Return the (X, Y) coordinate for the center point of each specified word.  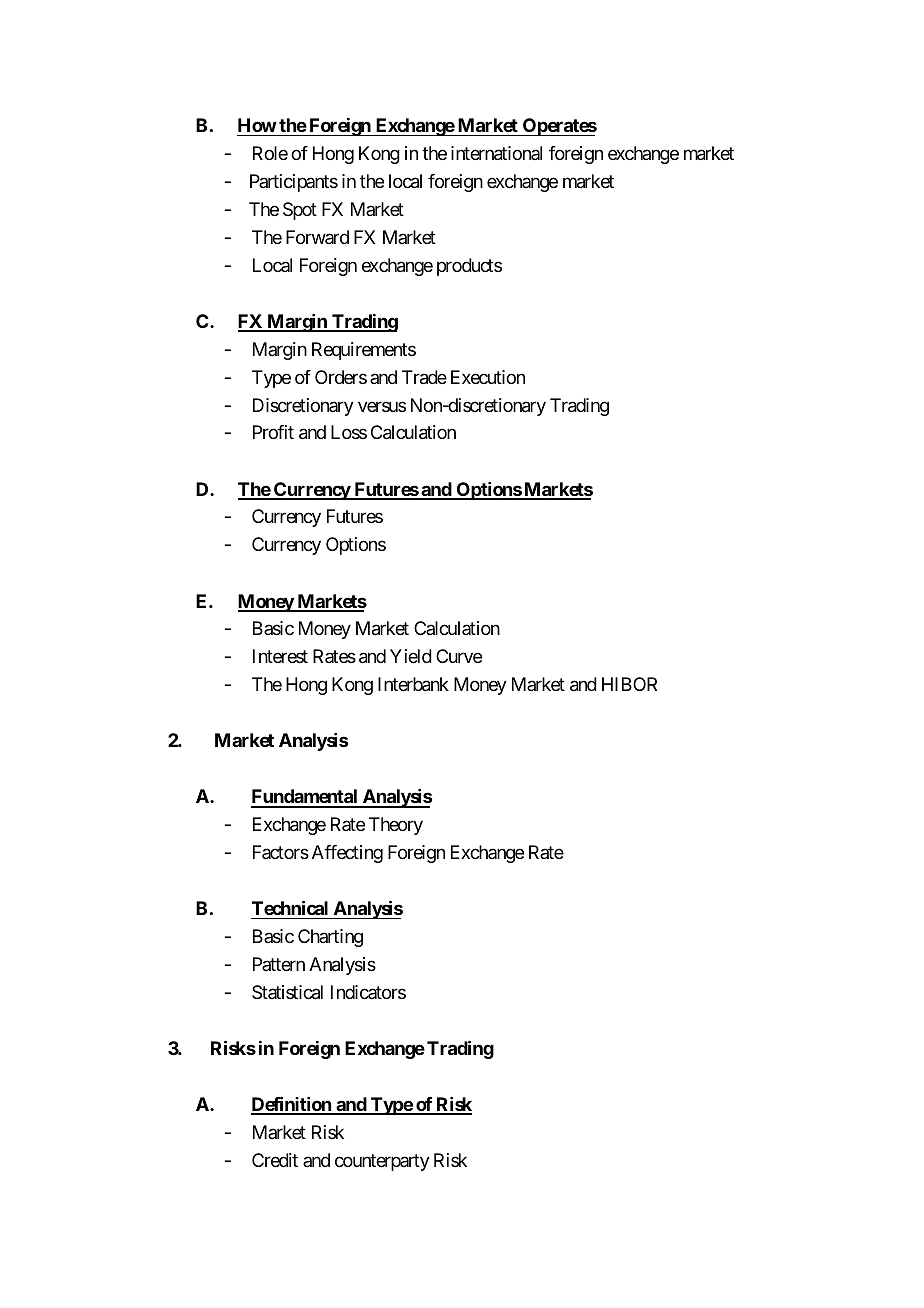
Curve (459, 656)
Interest (280, 656)
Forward (317, 237)
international (496, 153)
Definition (292, 1105)
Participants (294, 183)
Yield (411, 656)
